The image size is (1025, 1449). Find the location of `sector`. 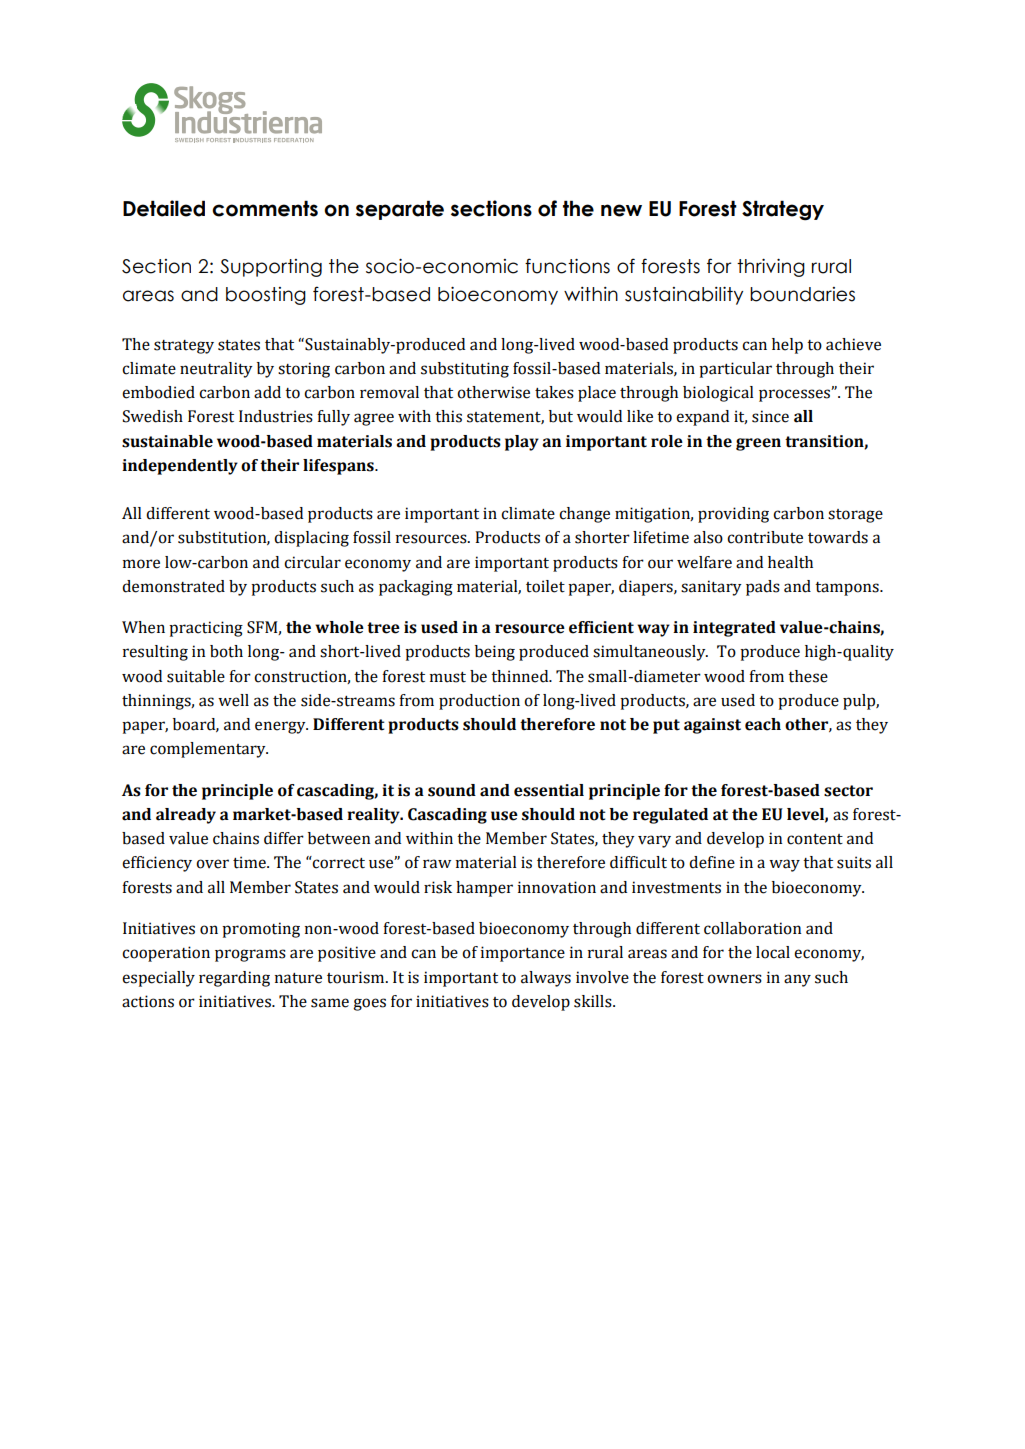

sector is located at coordinates (848, 791).
